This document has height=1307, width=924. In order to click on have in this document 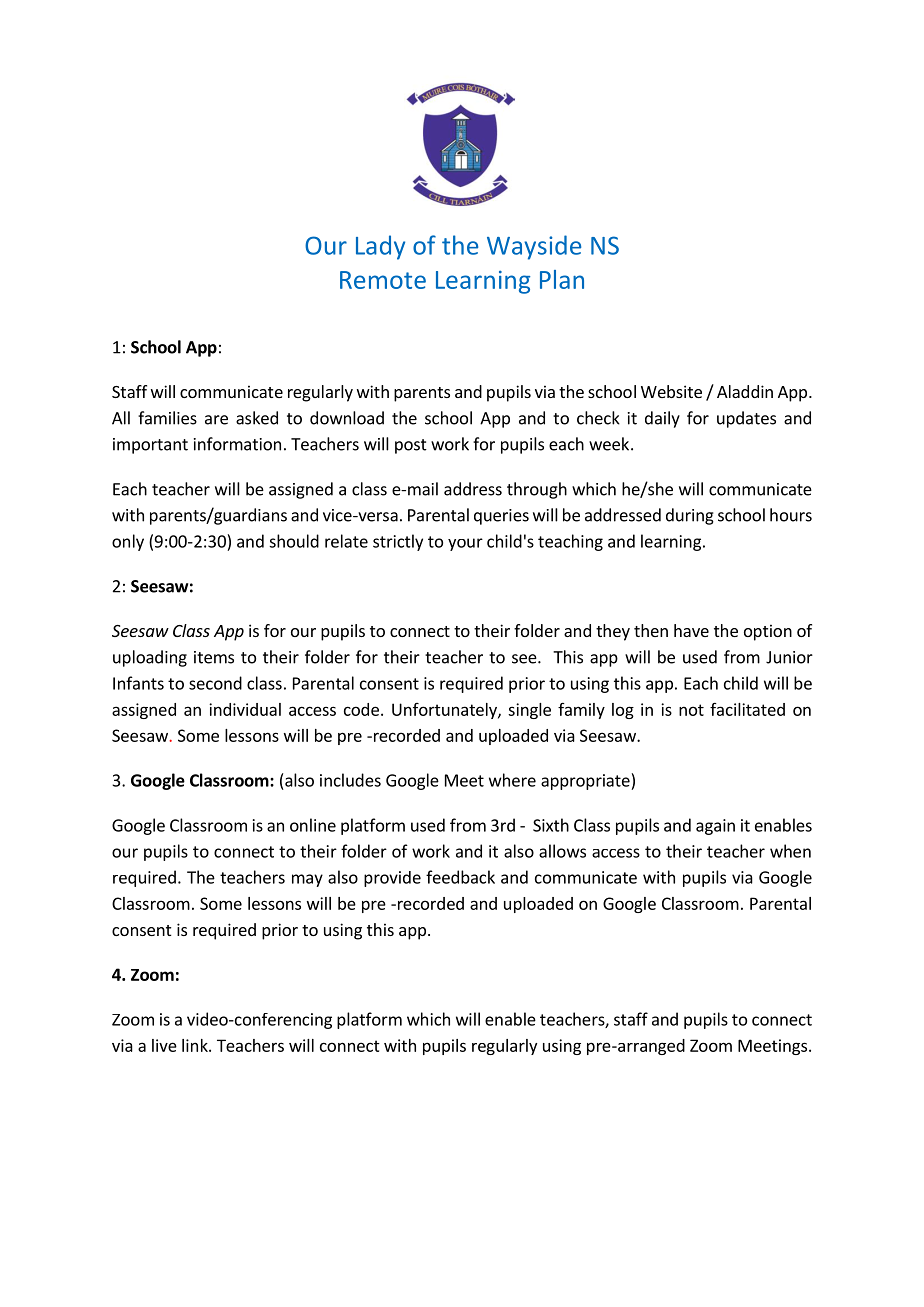, I will do `click(691, 630)`.
